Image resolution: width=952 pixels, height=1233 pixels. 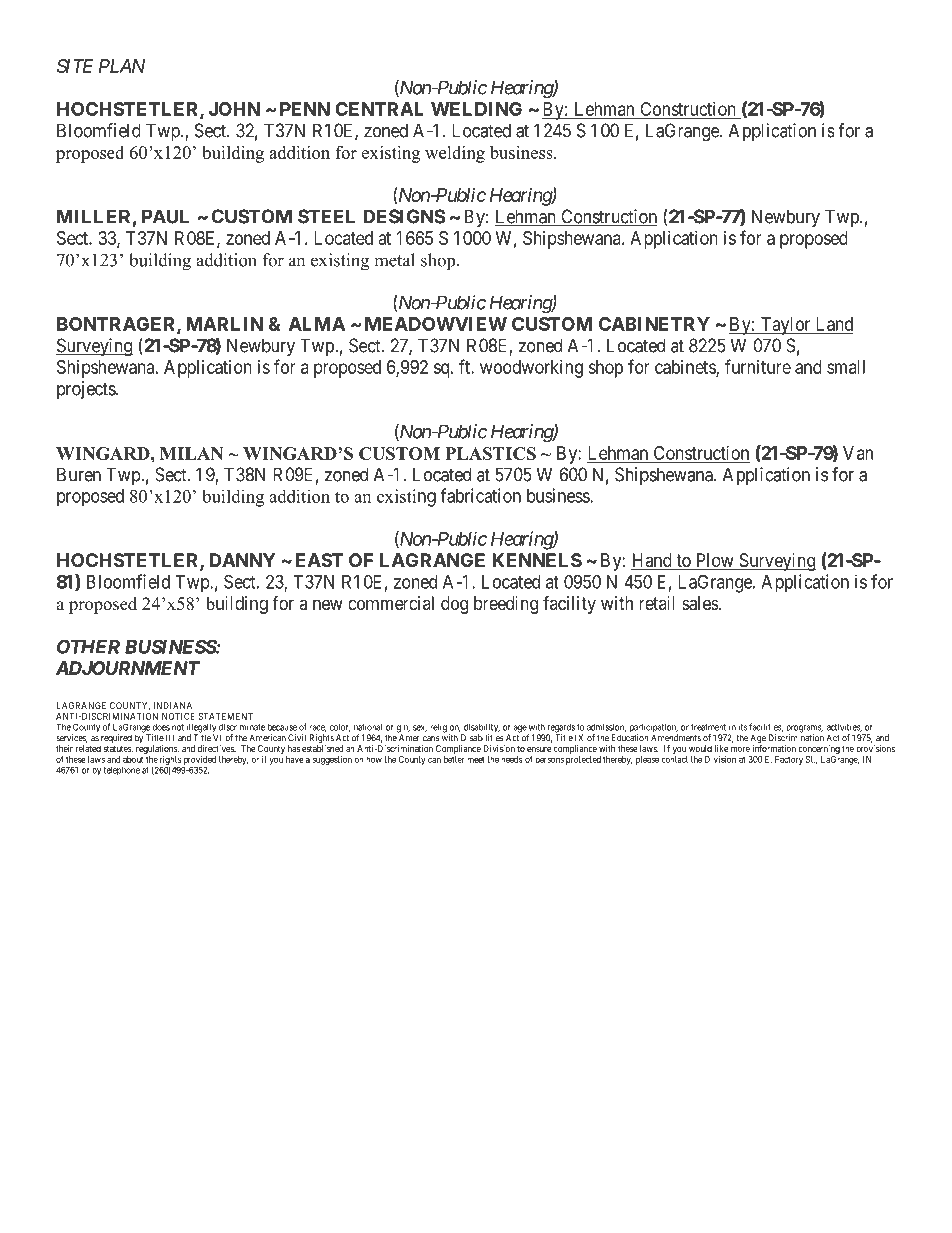 What do you see at coordinates (122, 66) in the image?
I see `PLAN` at bounding box center [122, 66].
